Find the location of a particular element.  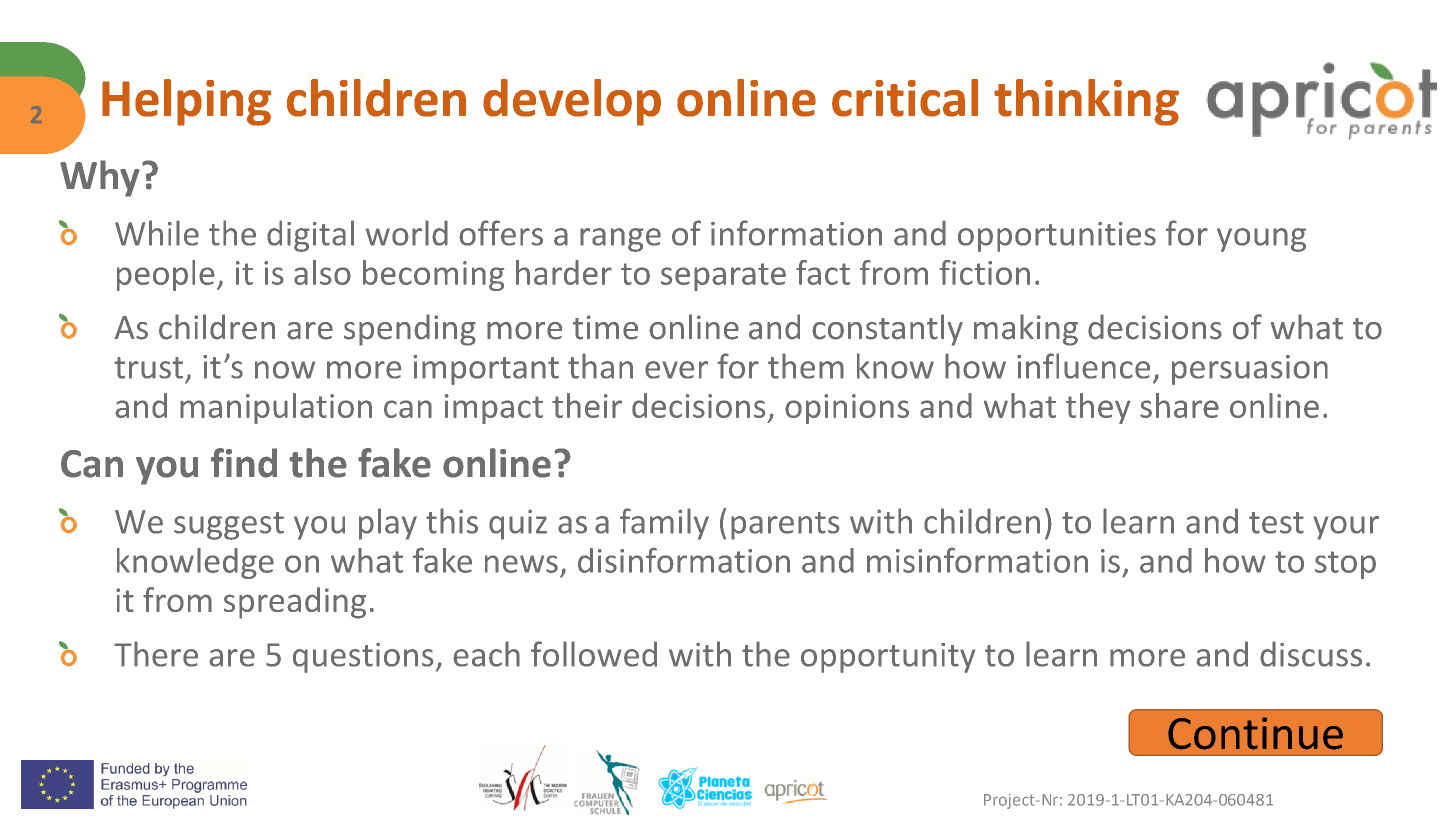

followed is located at coordinates (594, 654).
